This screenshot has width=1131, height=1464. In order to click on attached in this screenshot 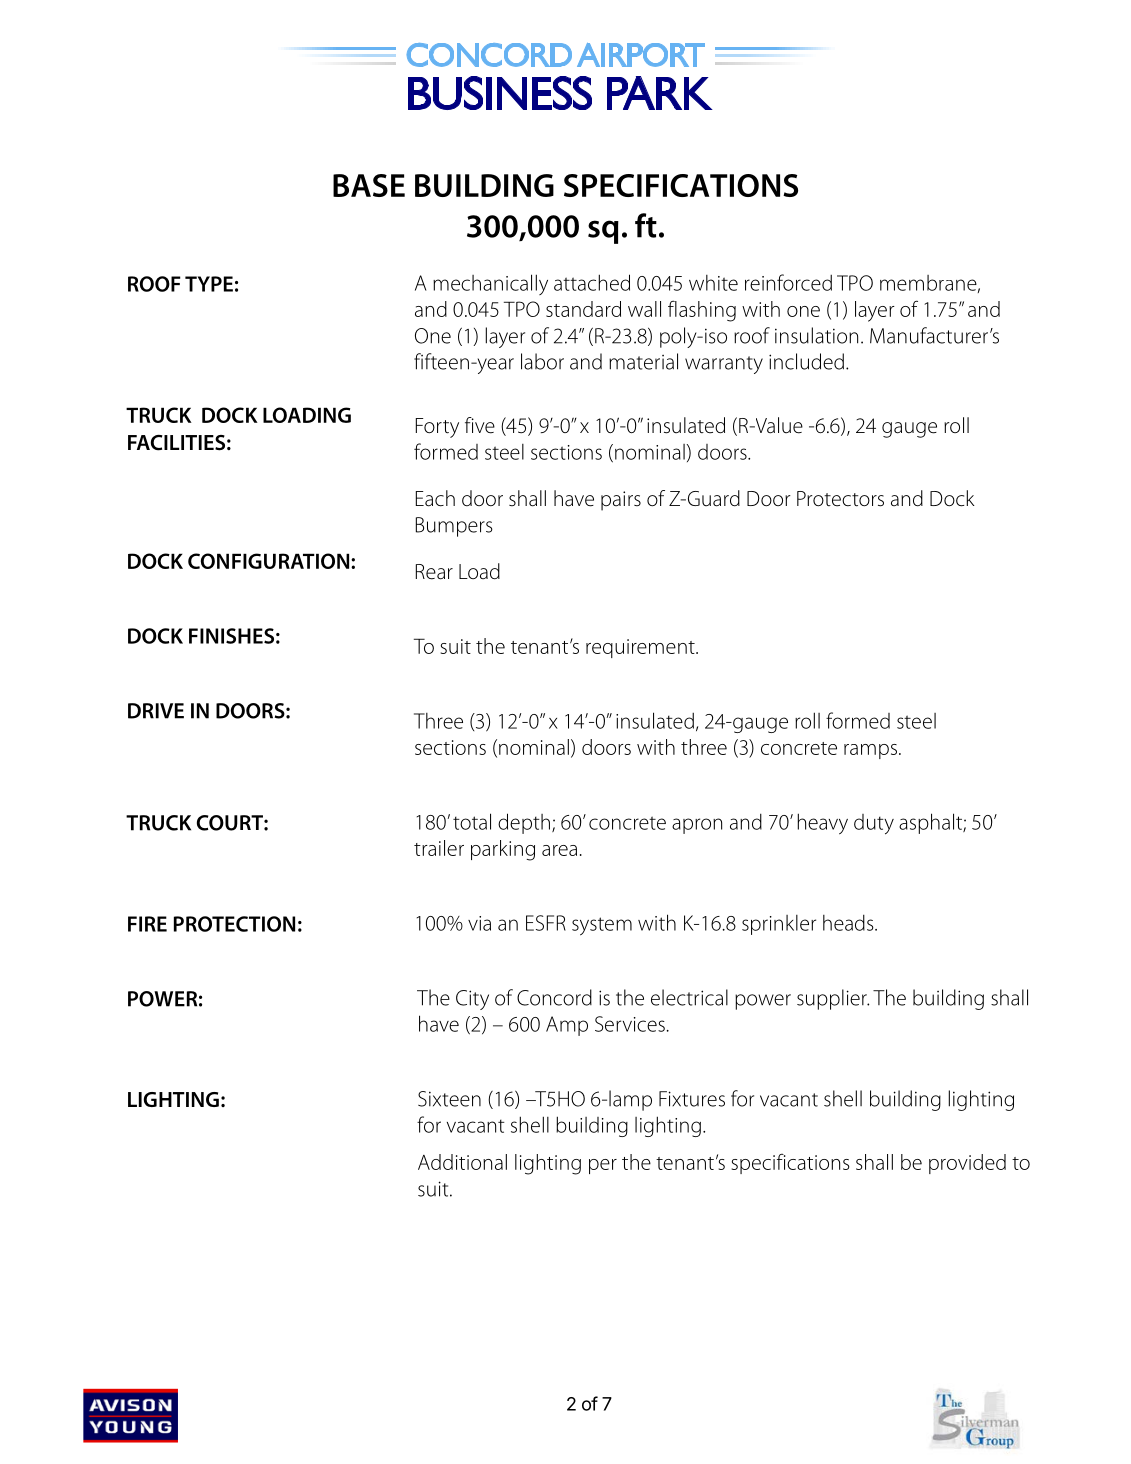, I will do `click(592, 282)`.
